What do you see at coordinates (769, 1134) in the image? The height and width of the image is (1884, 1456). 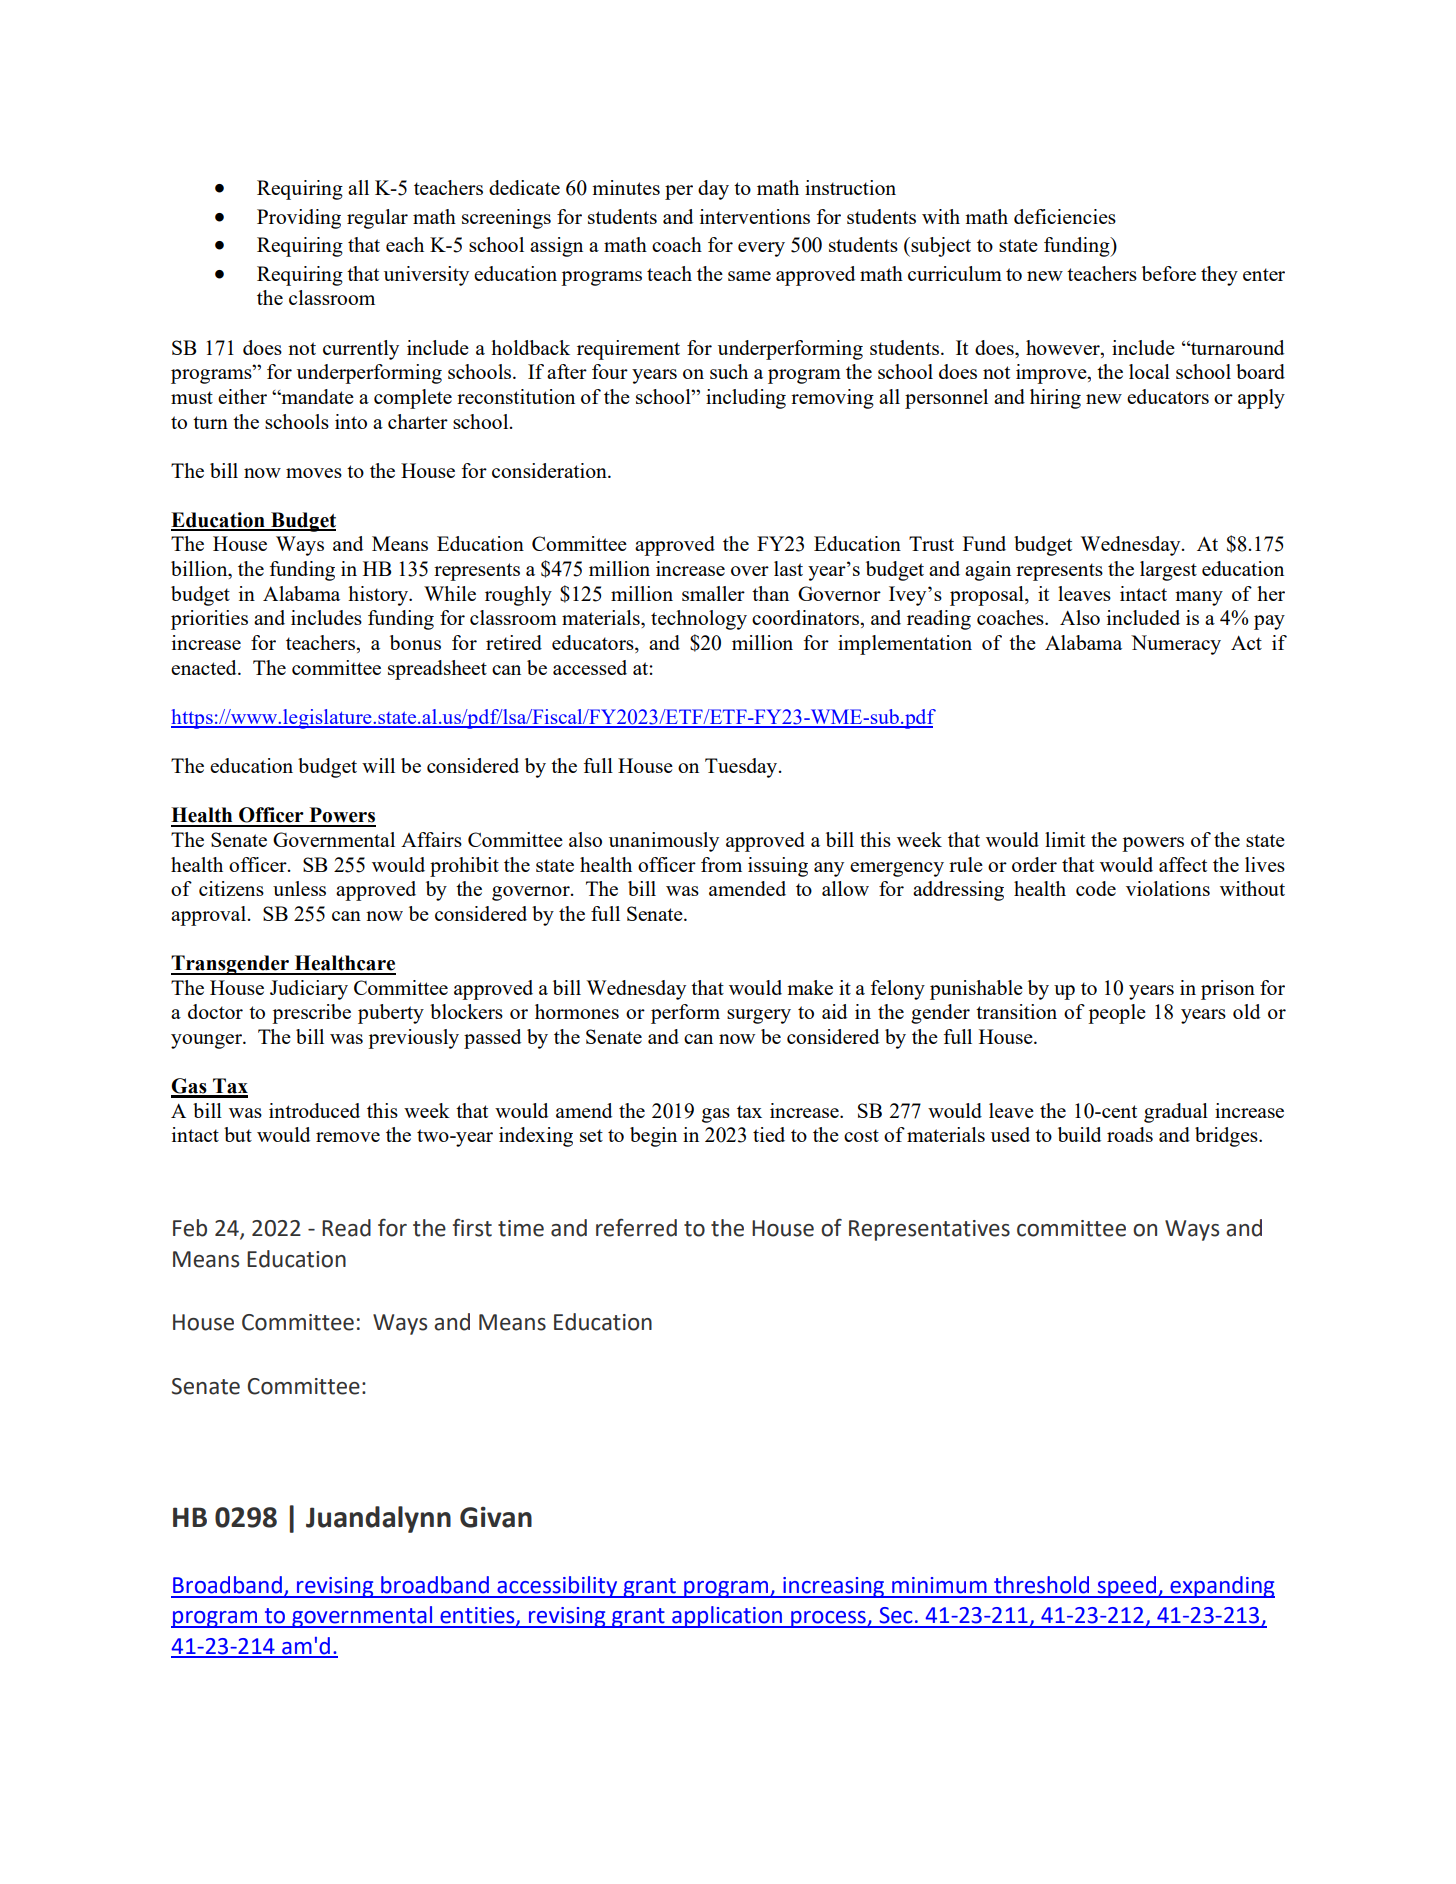 I see `tied` at bounding box center [769, 1134].
